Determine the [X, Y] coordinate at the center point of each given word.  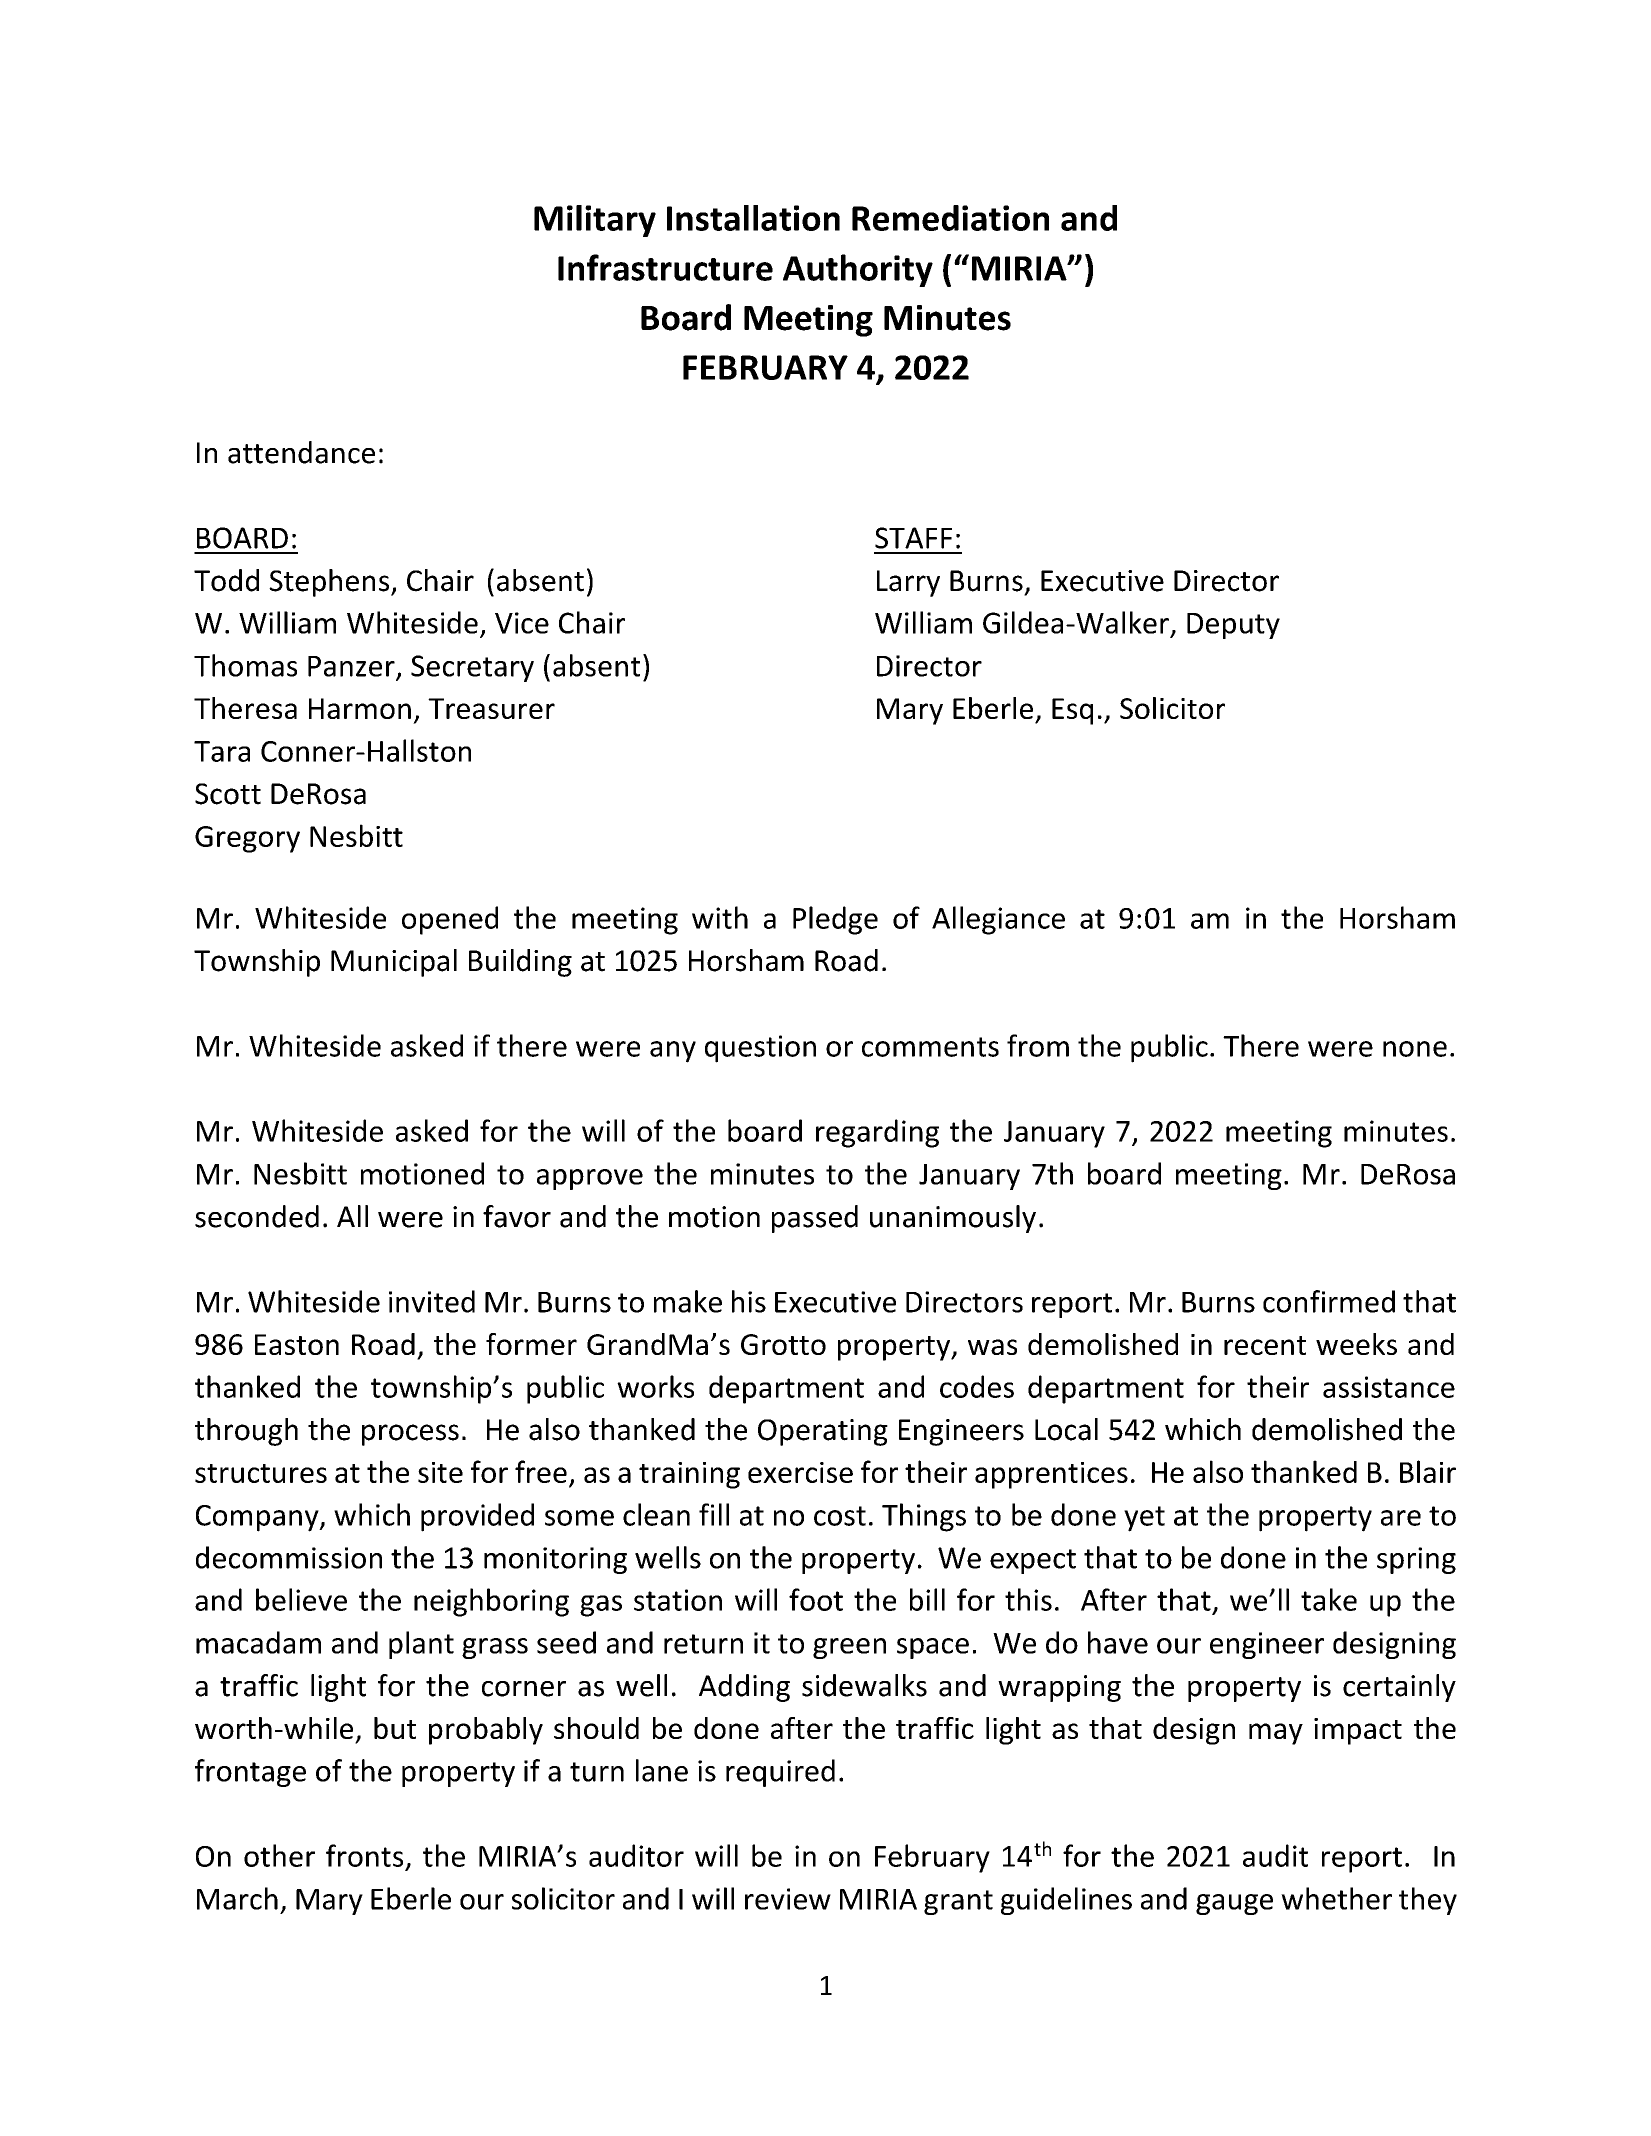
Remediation [950, 218]
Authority [858, 270]
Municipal [394, 963]
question [760, 1049]
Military [595, 221]
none [1415, 1049]
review [788, 1899]
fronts [364, 1855]
